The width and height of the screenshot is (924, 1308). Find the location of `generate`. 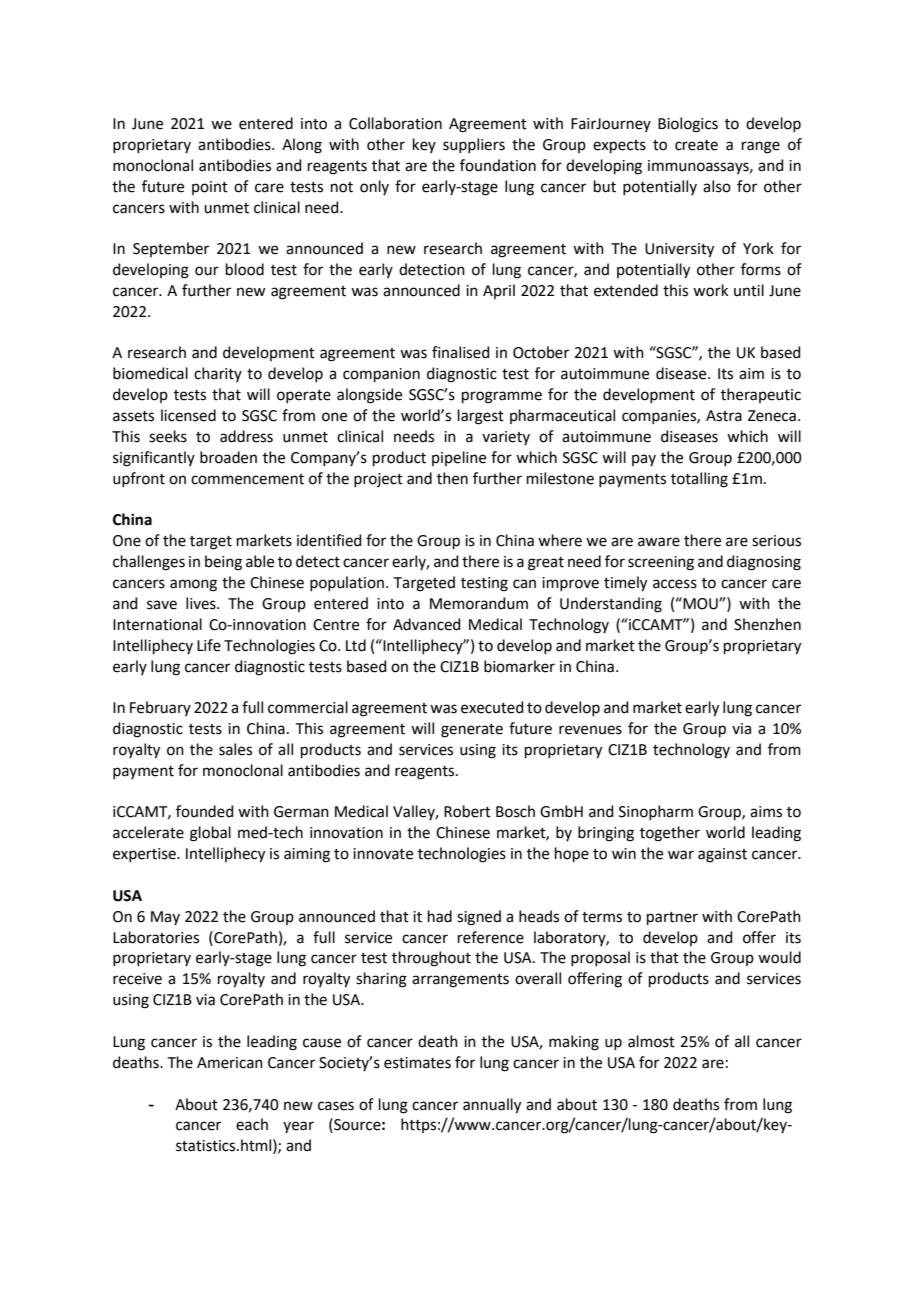

generate is located at coordinates (472, 731).
